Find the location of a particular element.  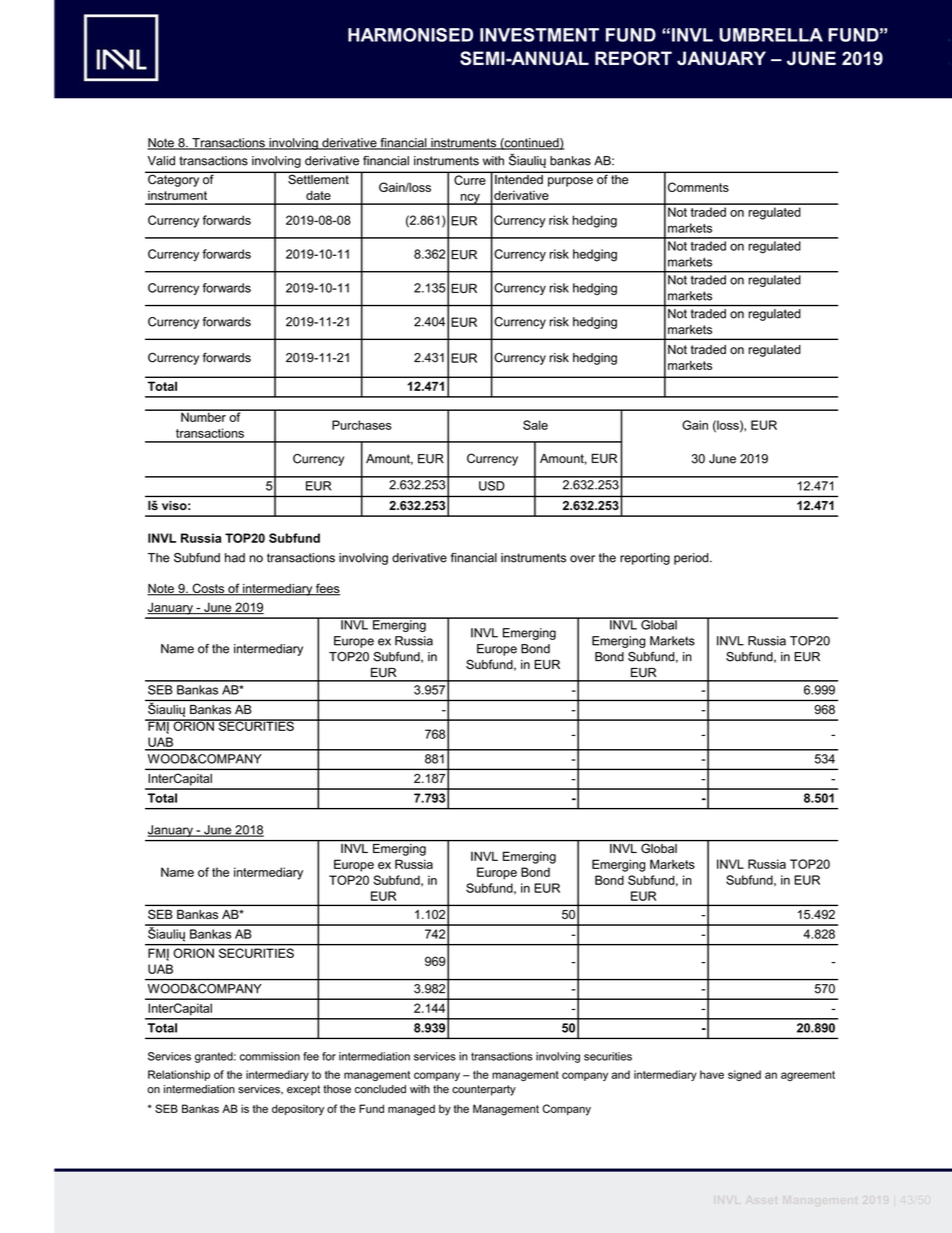

Sale is located at coordinates (535, 425).
